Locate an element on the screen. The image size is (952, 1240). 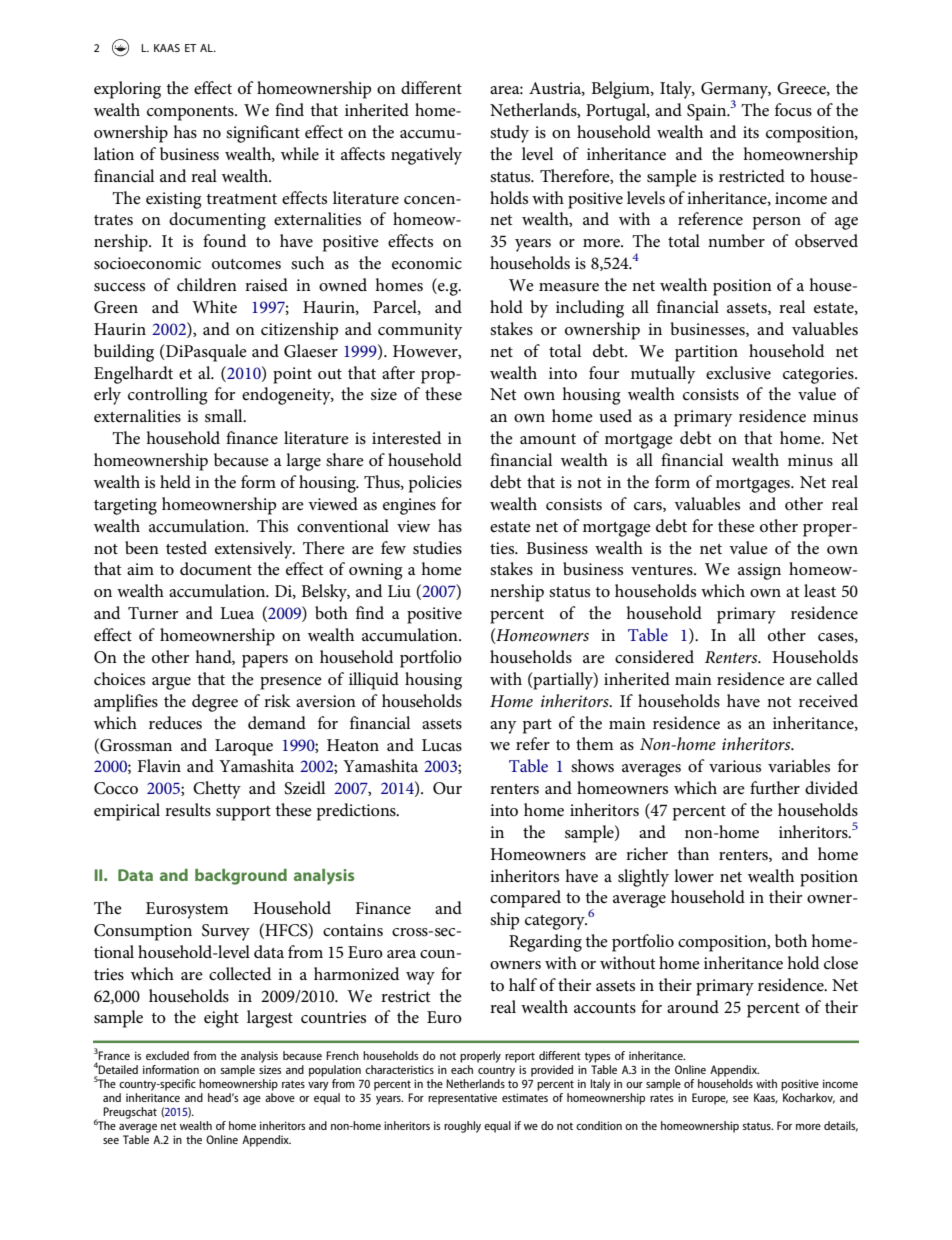
study is located at coordinates (509, 134).
